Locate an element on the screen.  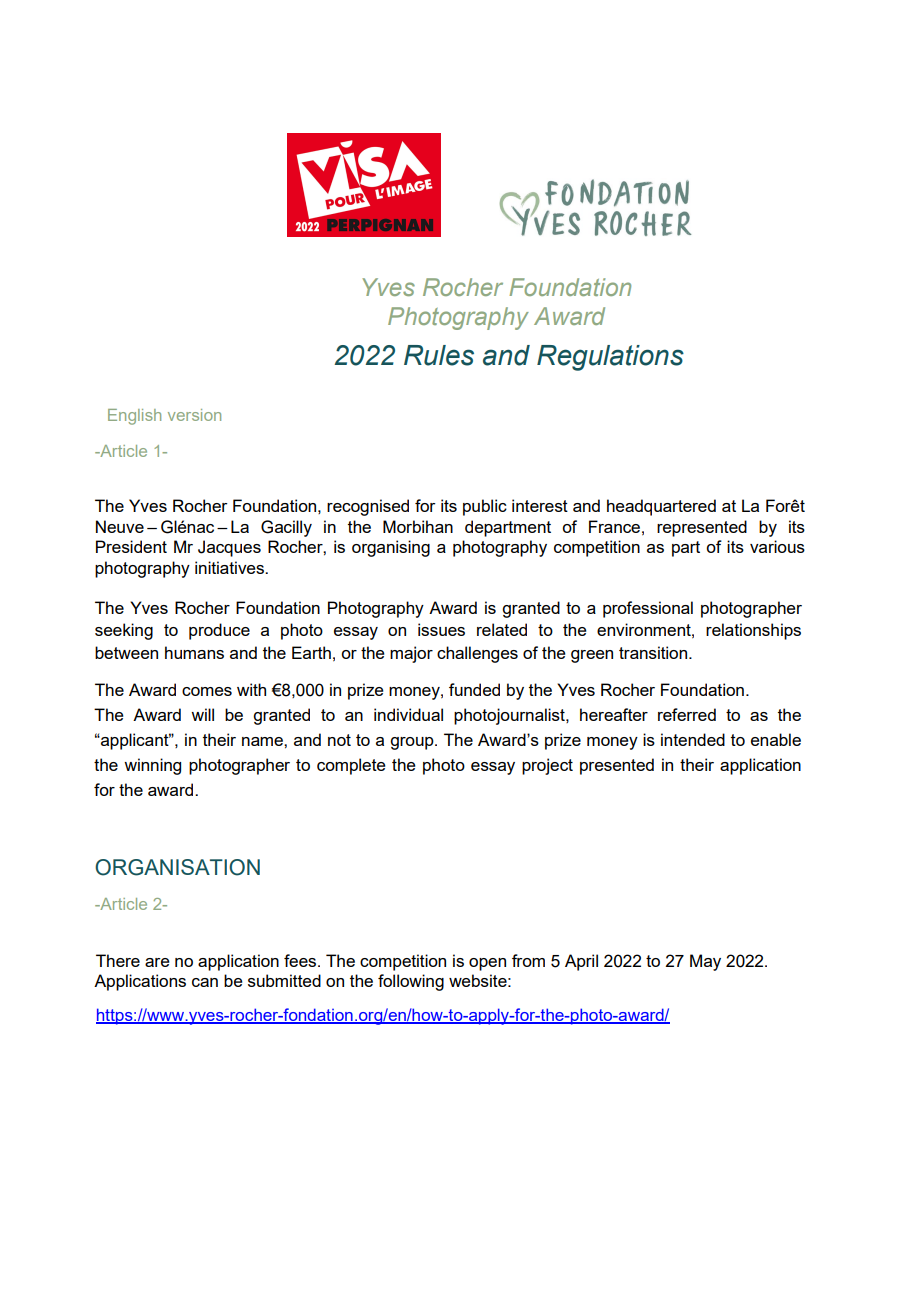
group is located at coordinates (413, 743).
